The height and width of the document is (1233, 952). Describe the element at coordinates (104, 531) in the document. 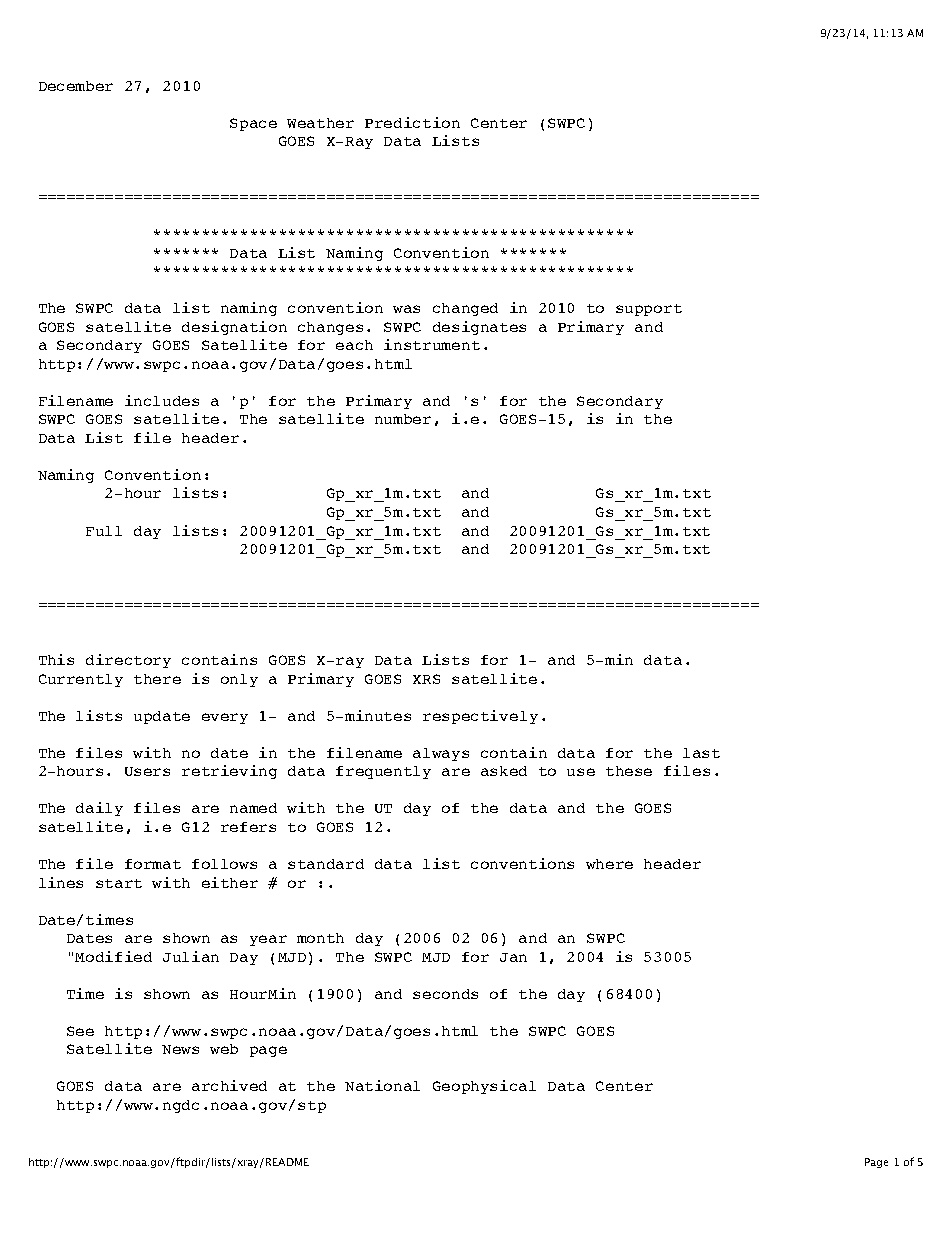

I see `Full` at that location.
